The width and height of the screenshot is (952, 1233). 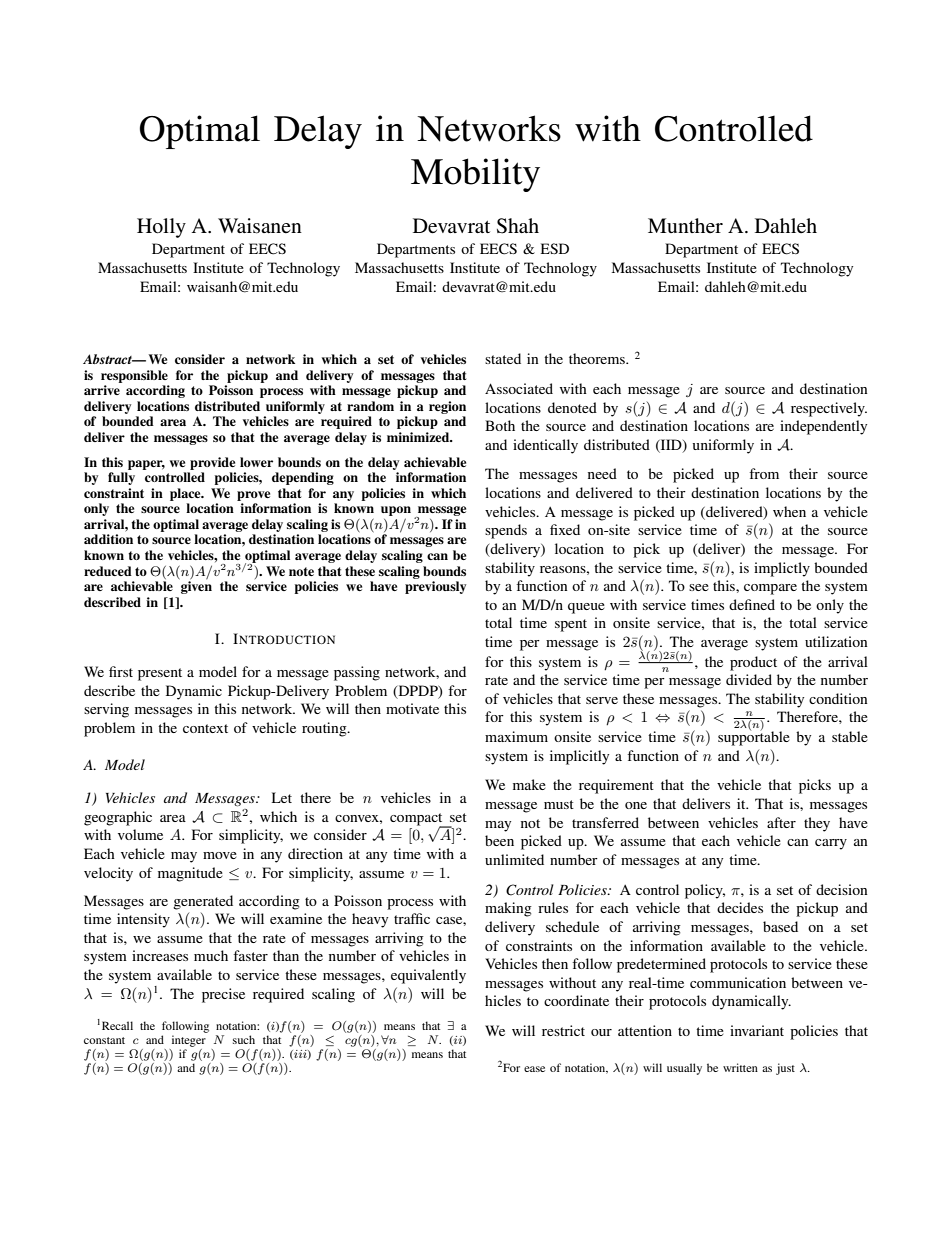 What do you see at coordinates (757, 1030) in the screenshot?
I see `invariant` at bounding box center [757, 1030].
